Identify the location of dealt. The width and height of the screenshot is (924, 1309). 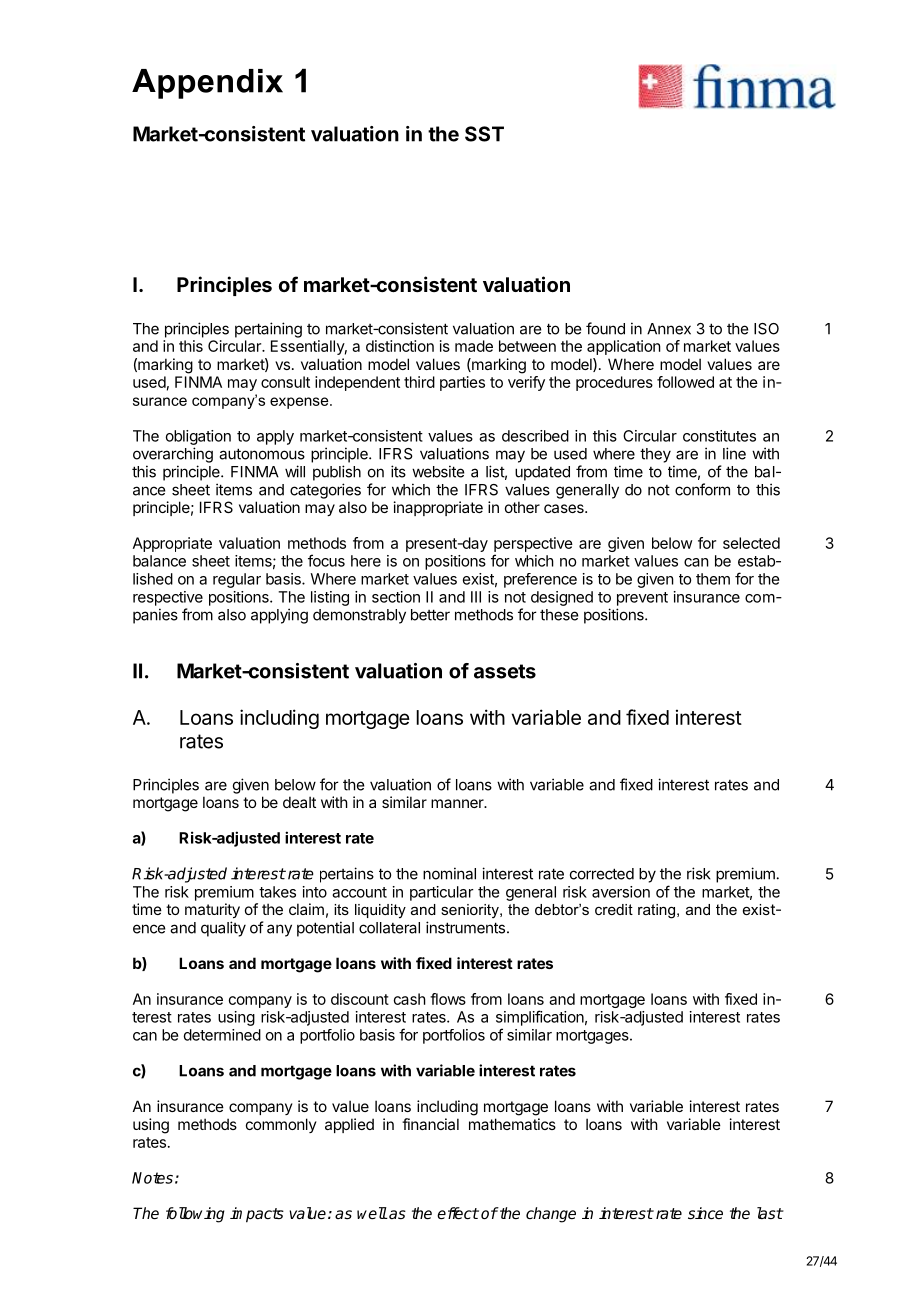
(299, 802).
